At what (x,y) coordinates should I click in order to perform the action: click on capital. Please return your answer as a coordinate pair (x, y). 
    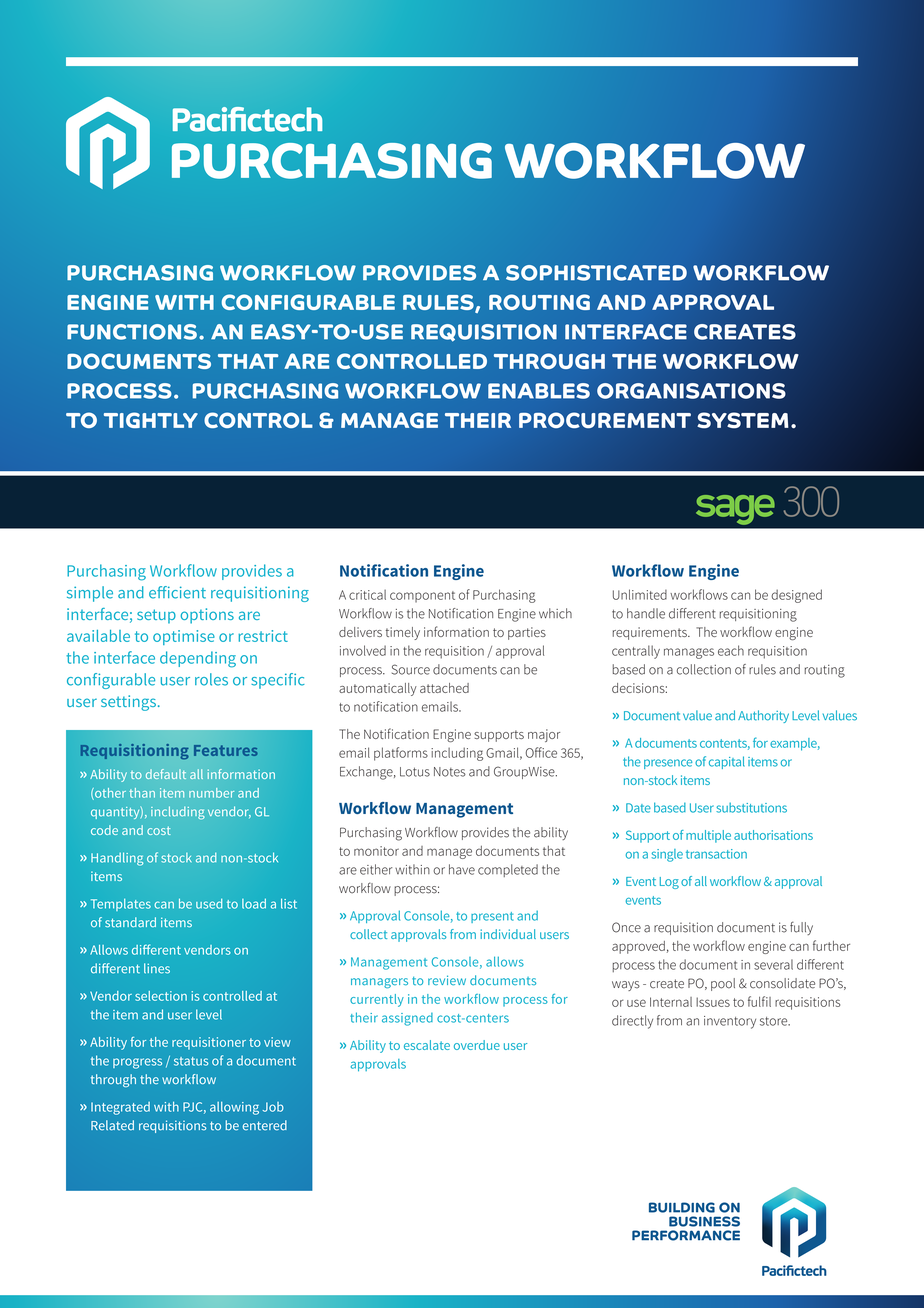
    Looking at the image, I should click on (727, 762).
